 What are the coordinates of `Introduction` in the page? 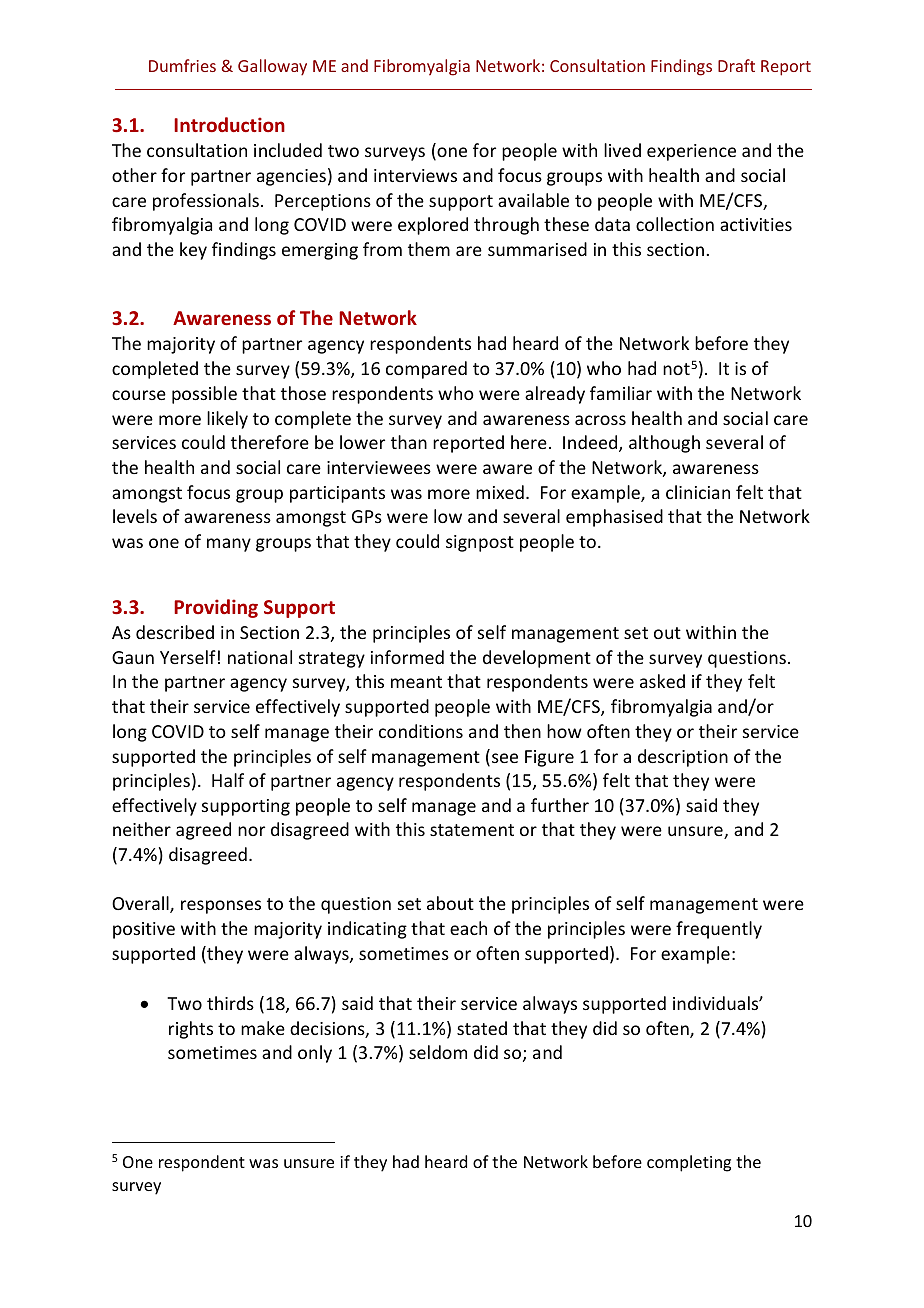 It's located at (229, 124).
